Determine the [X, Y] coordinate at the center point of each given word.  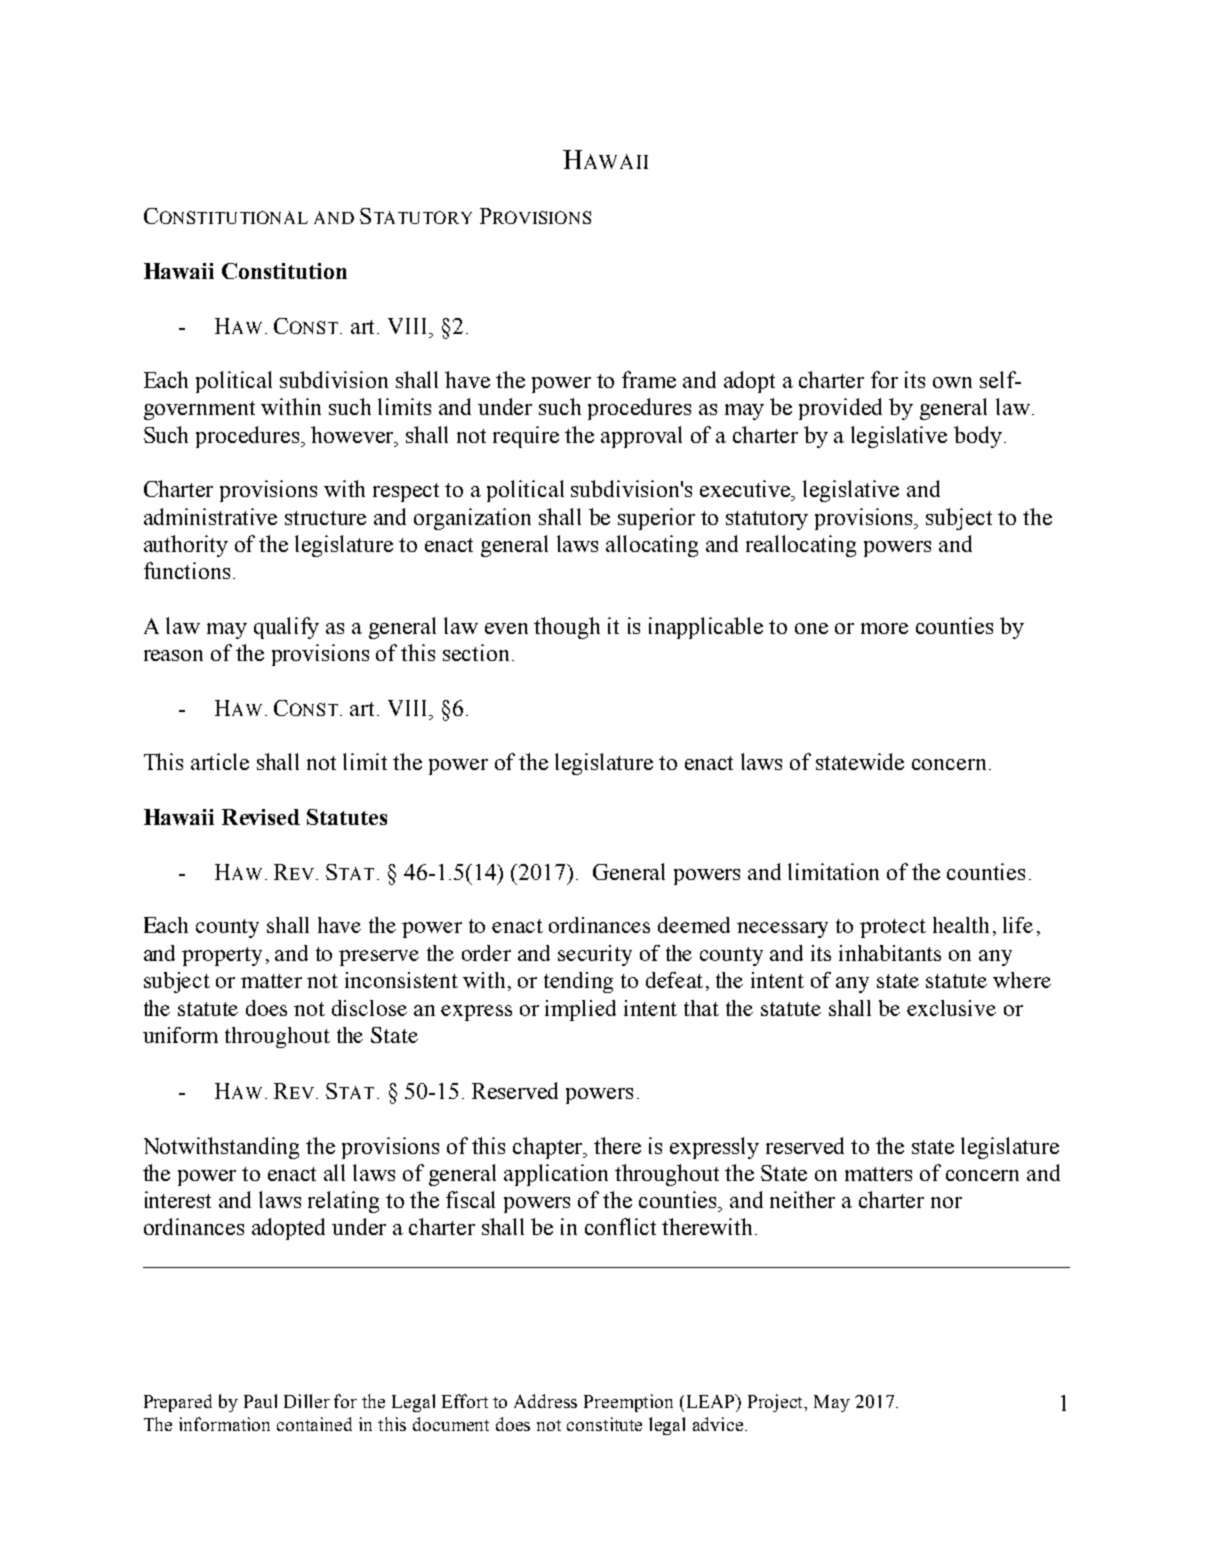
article [220, 761]
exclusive [951, 1008]
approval [641, 437]
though [567, 628]
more [884, 628]
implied [580, 1010]
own [952, 382]
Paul [260, 1401]
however [354, 436]
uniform [180, 1035]
